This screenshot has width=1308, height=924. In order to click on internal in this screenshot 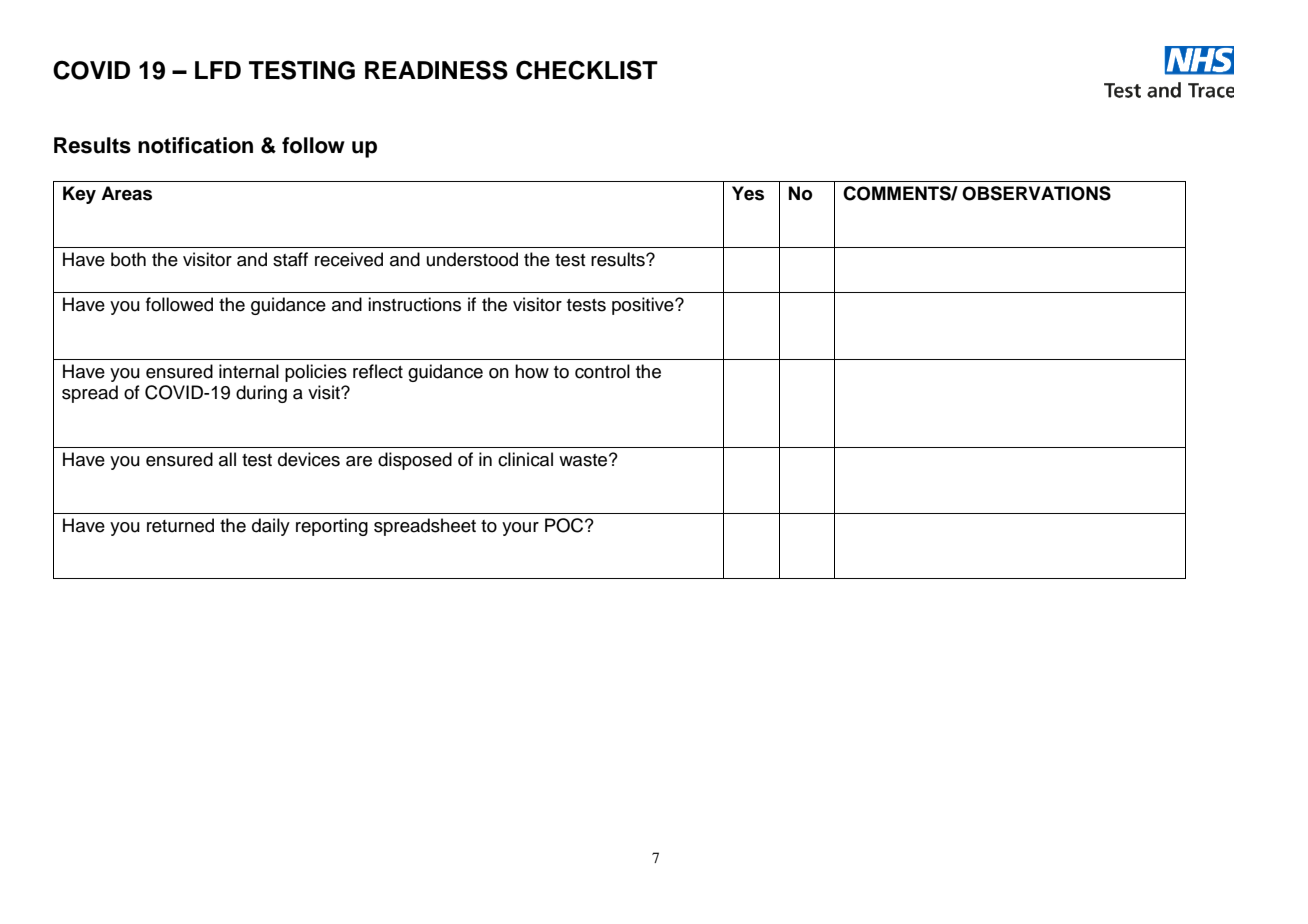, I will do `click(249, 371)`.
